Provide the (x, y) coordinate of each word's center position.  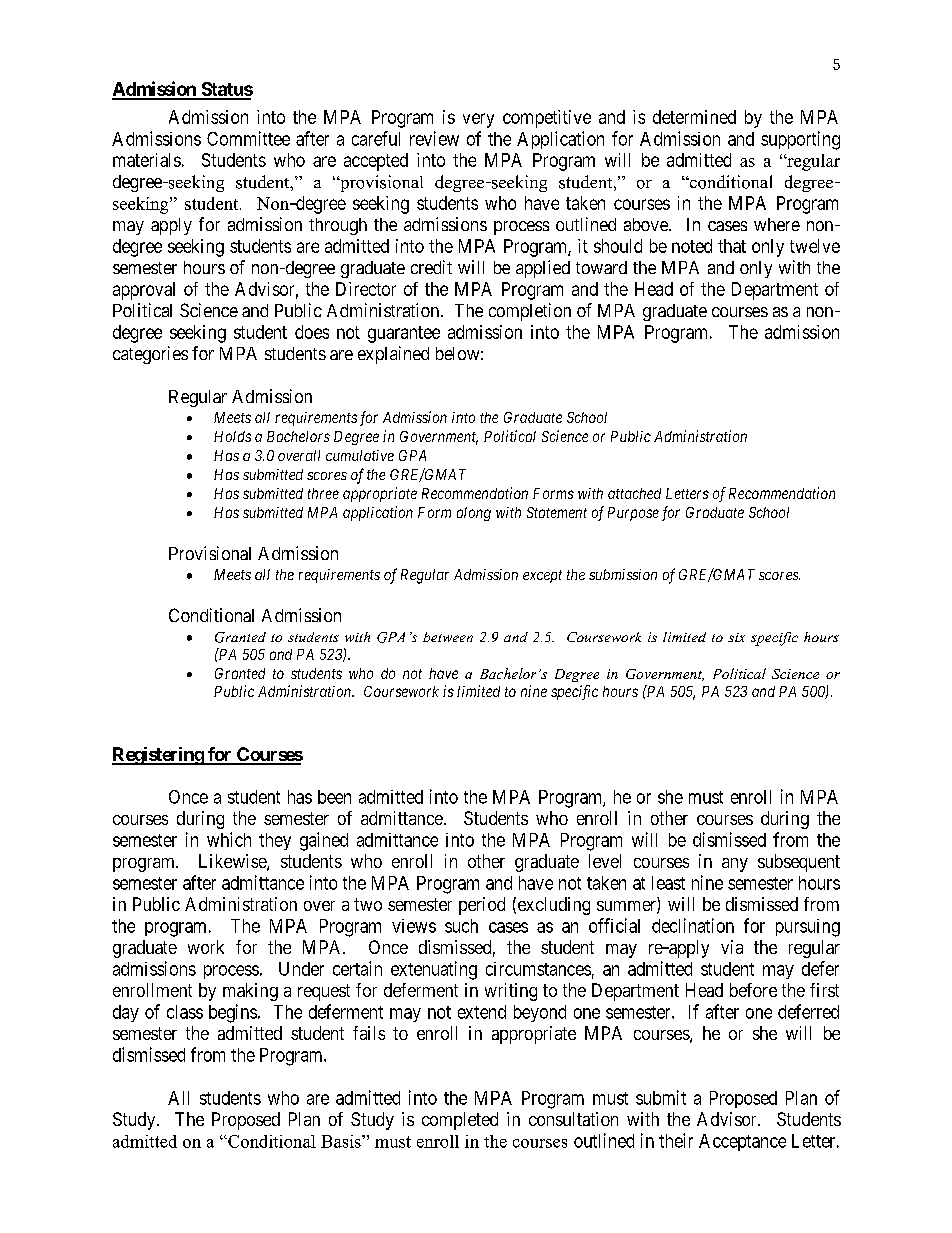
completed (460, 1121)
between (448, 637)
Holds (232, 436)
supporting (800, 140)
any (735, 865)
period (482, 906)
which (229, 839)
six (736, 637)
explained (393, 355)
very (478, 120)
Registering (158, 756)
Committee (248, 138)
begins (233, 1013)
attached (634, 493)
